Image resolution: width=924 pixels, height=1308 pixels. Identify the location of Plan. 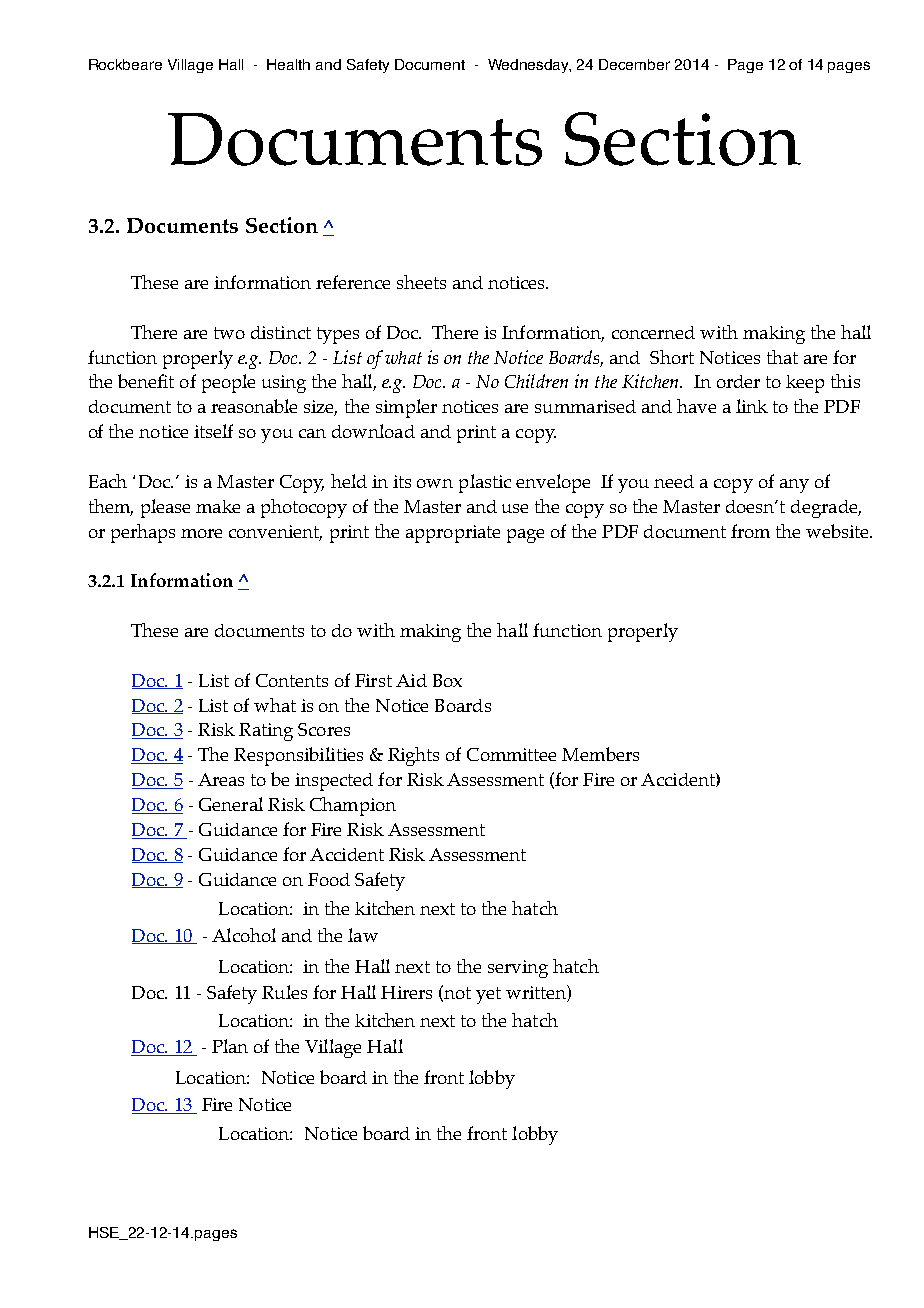
(230, 1046).
